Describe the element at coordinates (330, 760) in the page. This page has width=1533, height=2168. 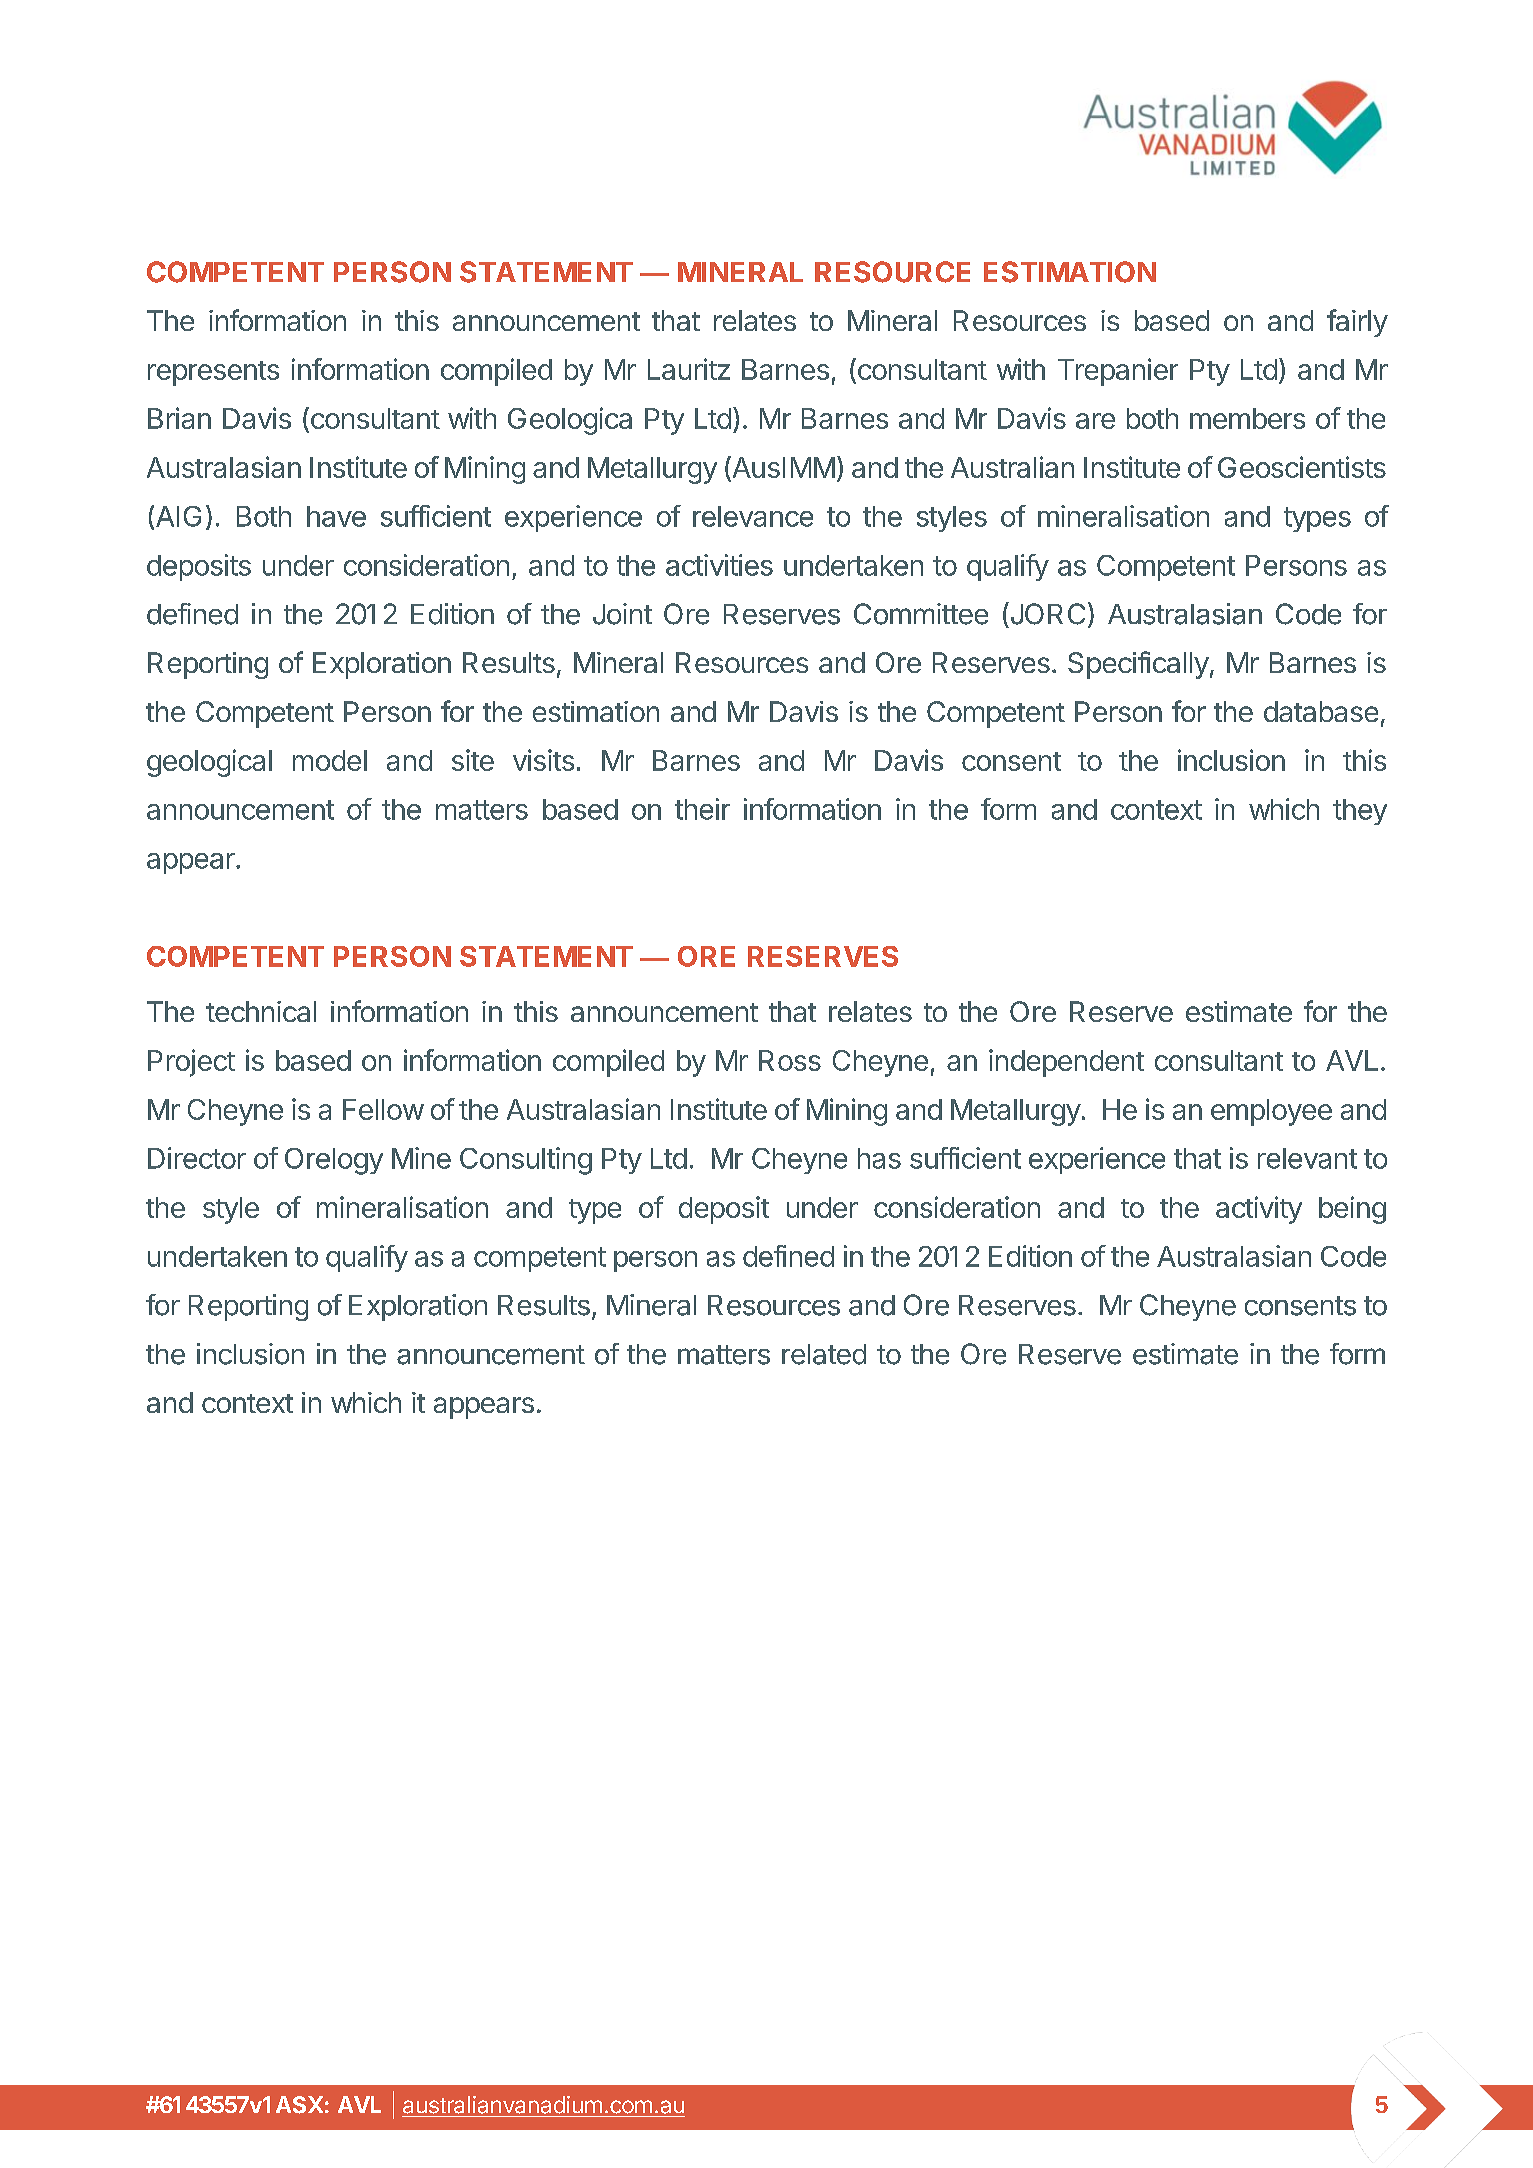
I see `model` at that location.
